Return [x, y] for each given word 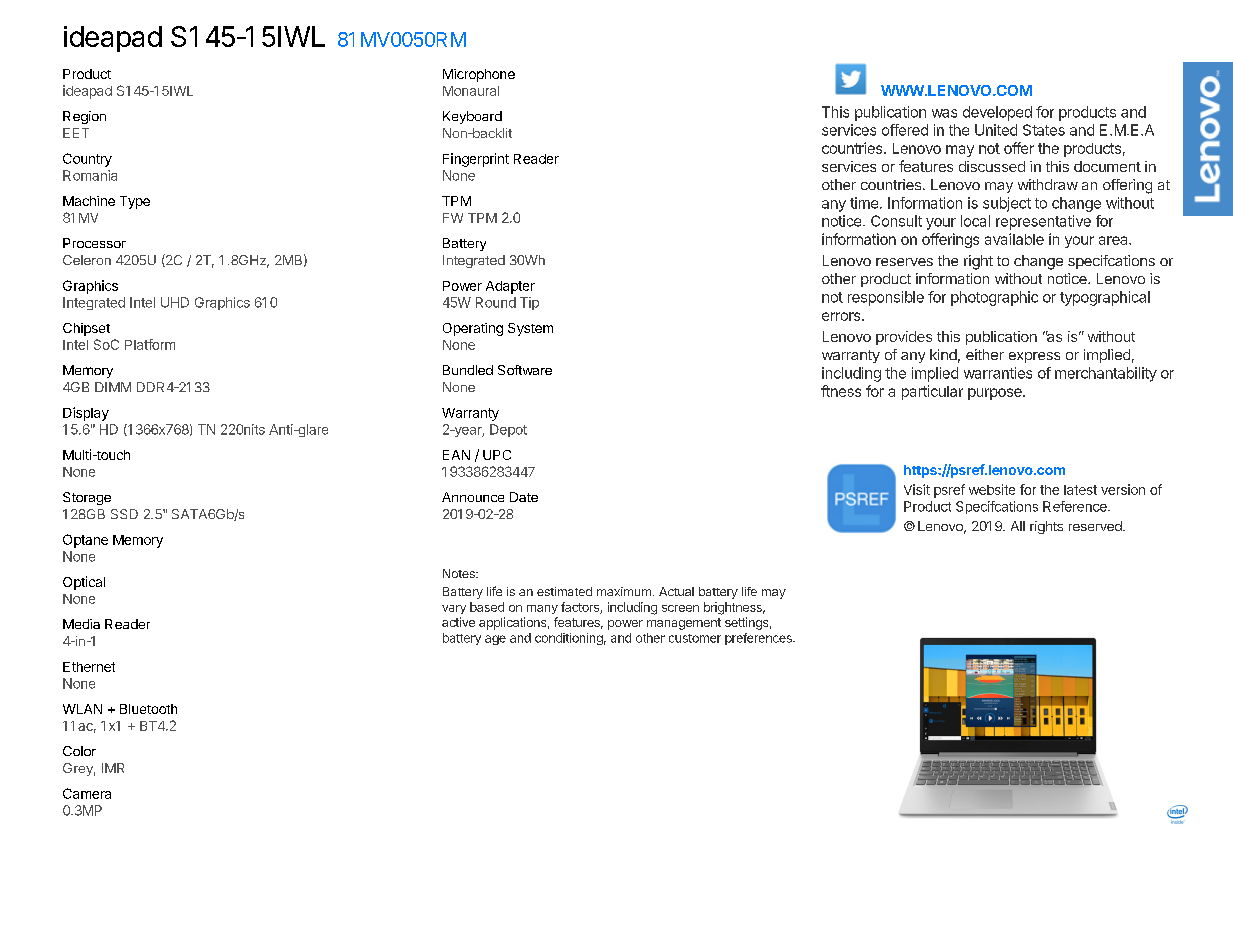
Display [86, 414]
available [1014, 239]
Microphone [479, 75]
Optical [84, 583]
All [1018, 526]
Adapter [510, 287]
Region [84, 117]
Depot [508, 430]
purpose [996, 394]
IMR [113, 768]
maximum [624, 591]
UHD [175, 302]
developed [997, 113]
